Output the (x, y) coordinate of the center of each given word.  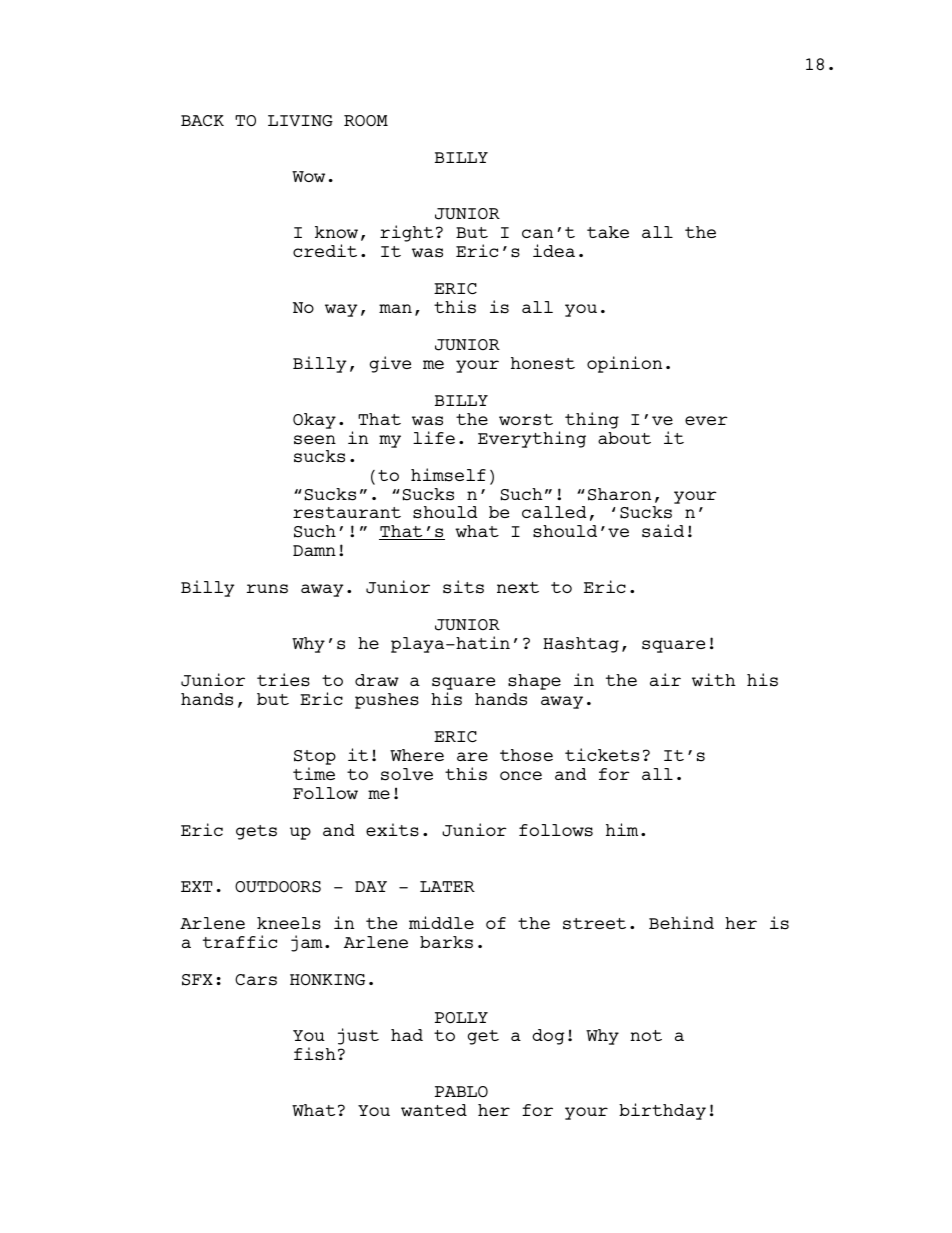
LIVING (300, 121)
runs (267, 589)
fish (315, 1054)
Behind (681, 922)
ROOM (366, 120)
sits (463, 587)
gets (256, 832)
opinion (624, 364)
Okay (314, 421)
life (434, 437)
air (665, 679)
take (608, 232)
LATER (447, 886)
